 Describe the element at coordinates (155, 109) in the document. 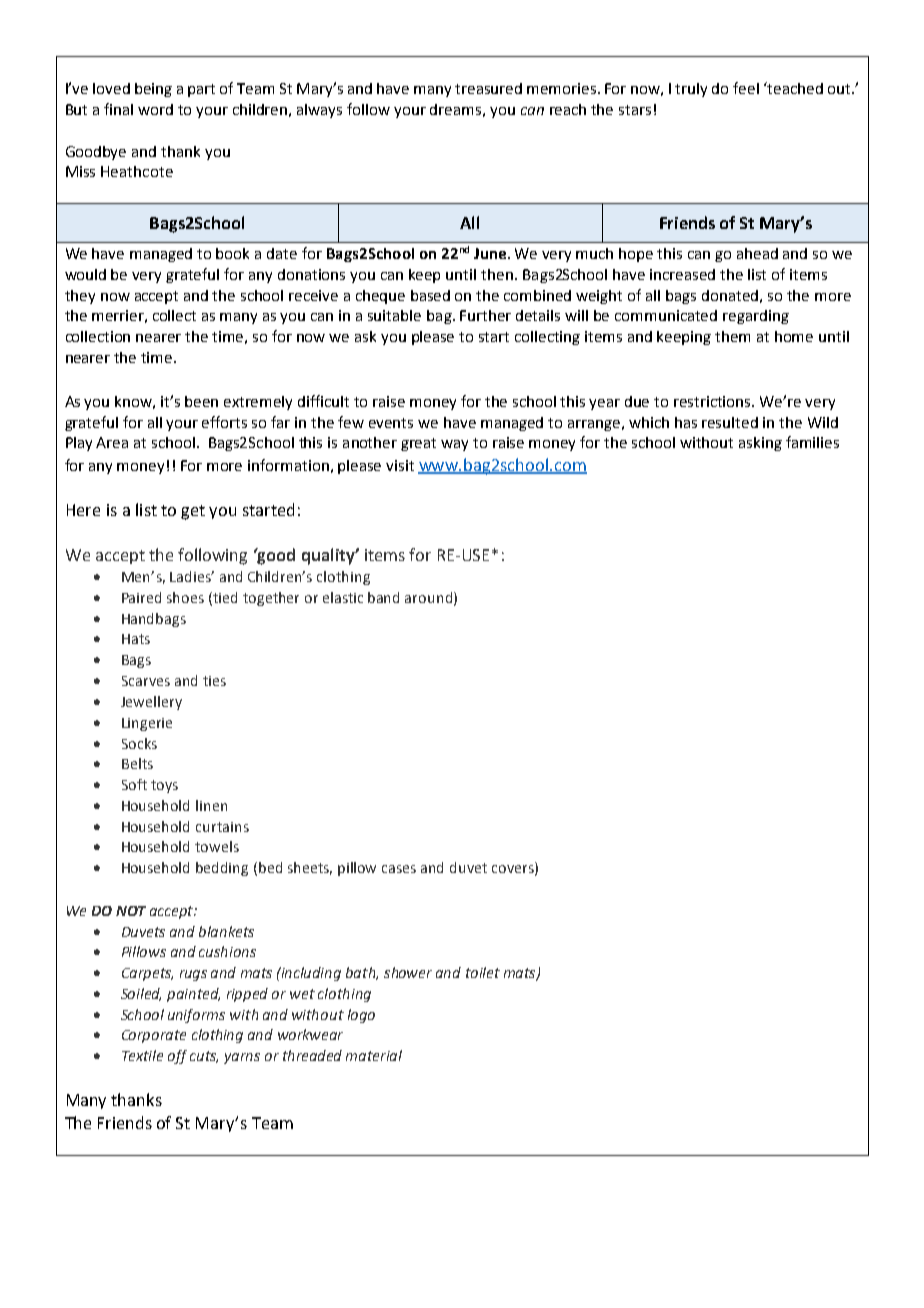

I see `word` at that location.
